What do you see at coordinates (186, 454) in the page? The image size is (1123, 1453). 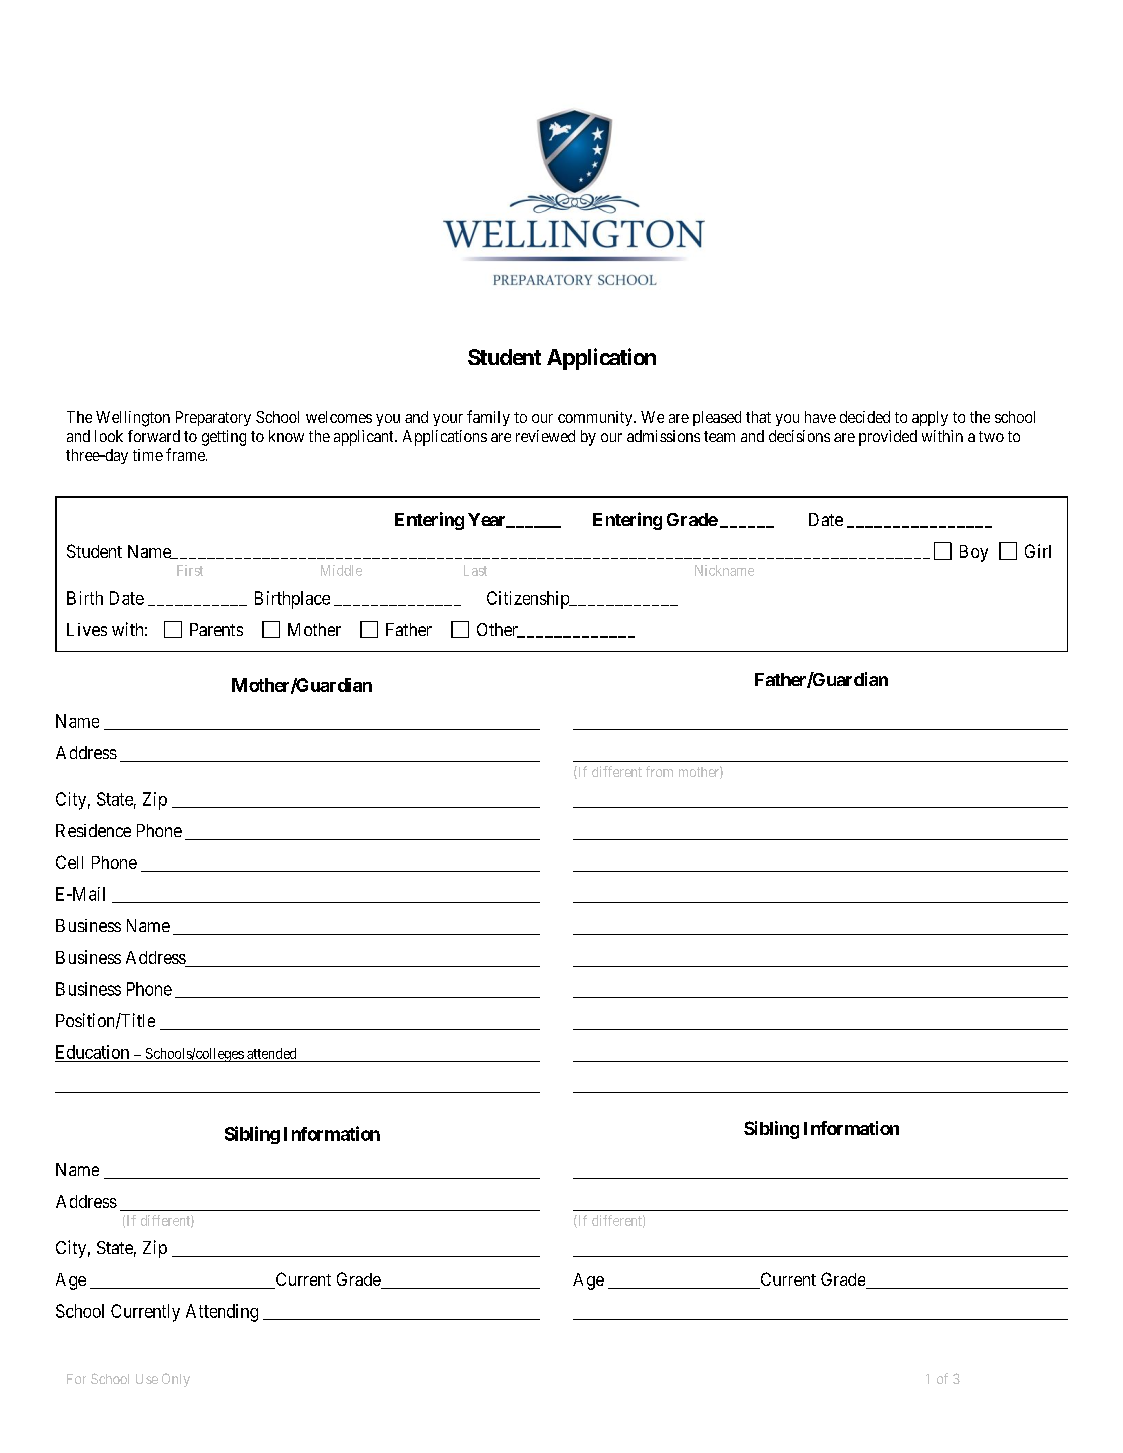 I see `frame` at bounding box center [186, 454].
